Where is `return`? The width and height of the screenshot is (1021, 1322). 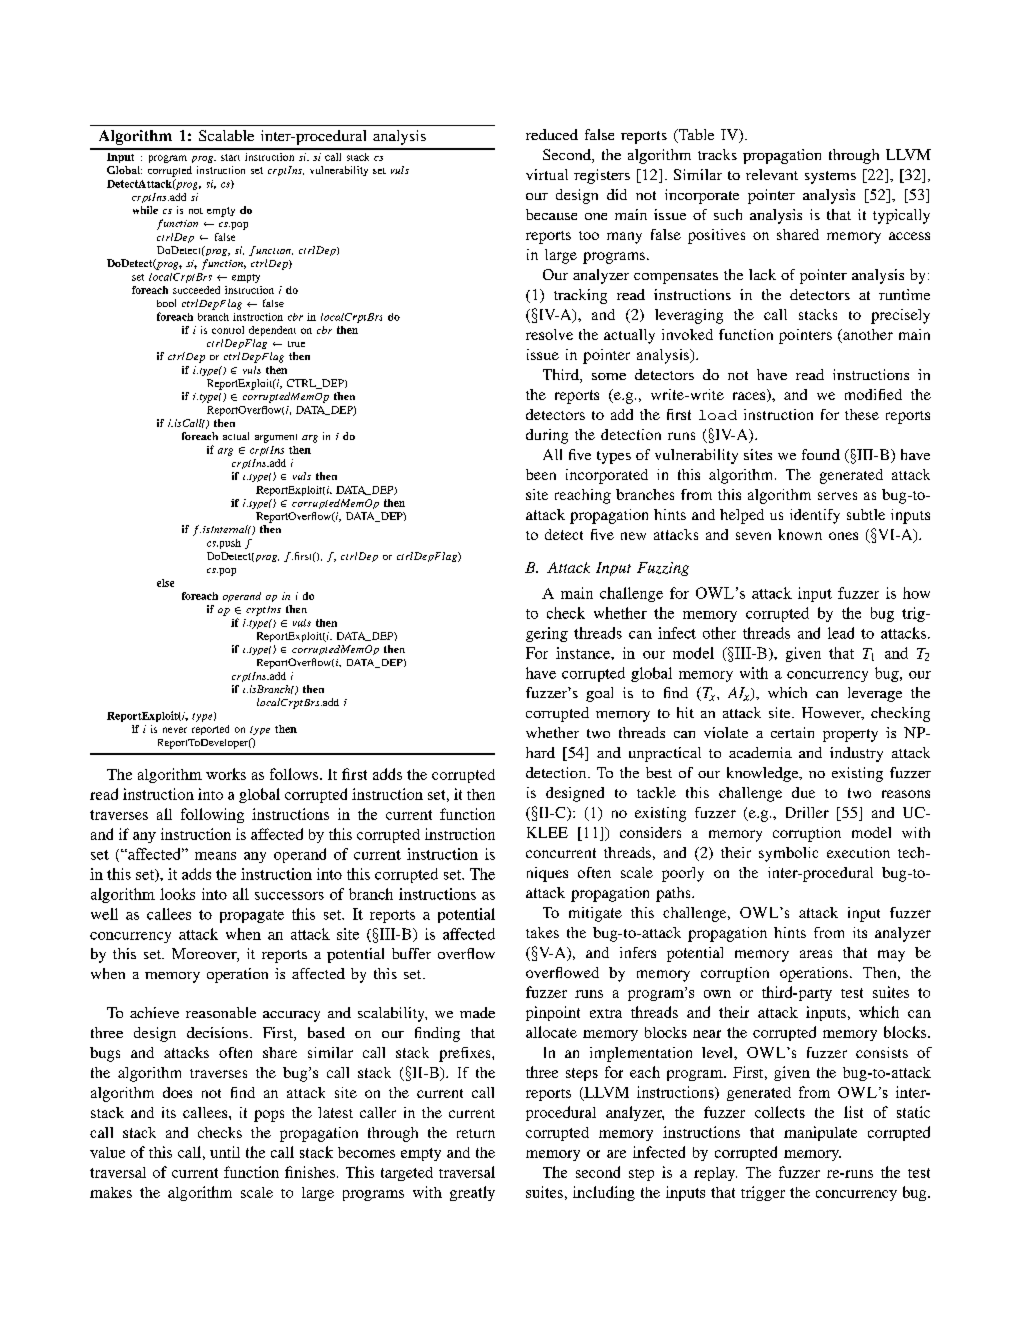 return is located at coordinates (476, 1133).
